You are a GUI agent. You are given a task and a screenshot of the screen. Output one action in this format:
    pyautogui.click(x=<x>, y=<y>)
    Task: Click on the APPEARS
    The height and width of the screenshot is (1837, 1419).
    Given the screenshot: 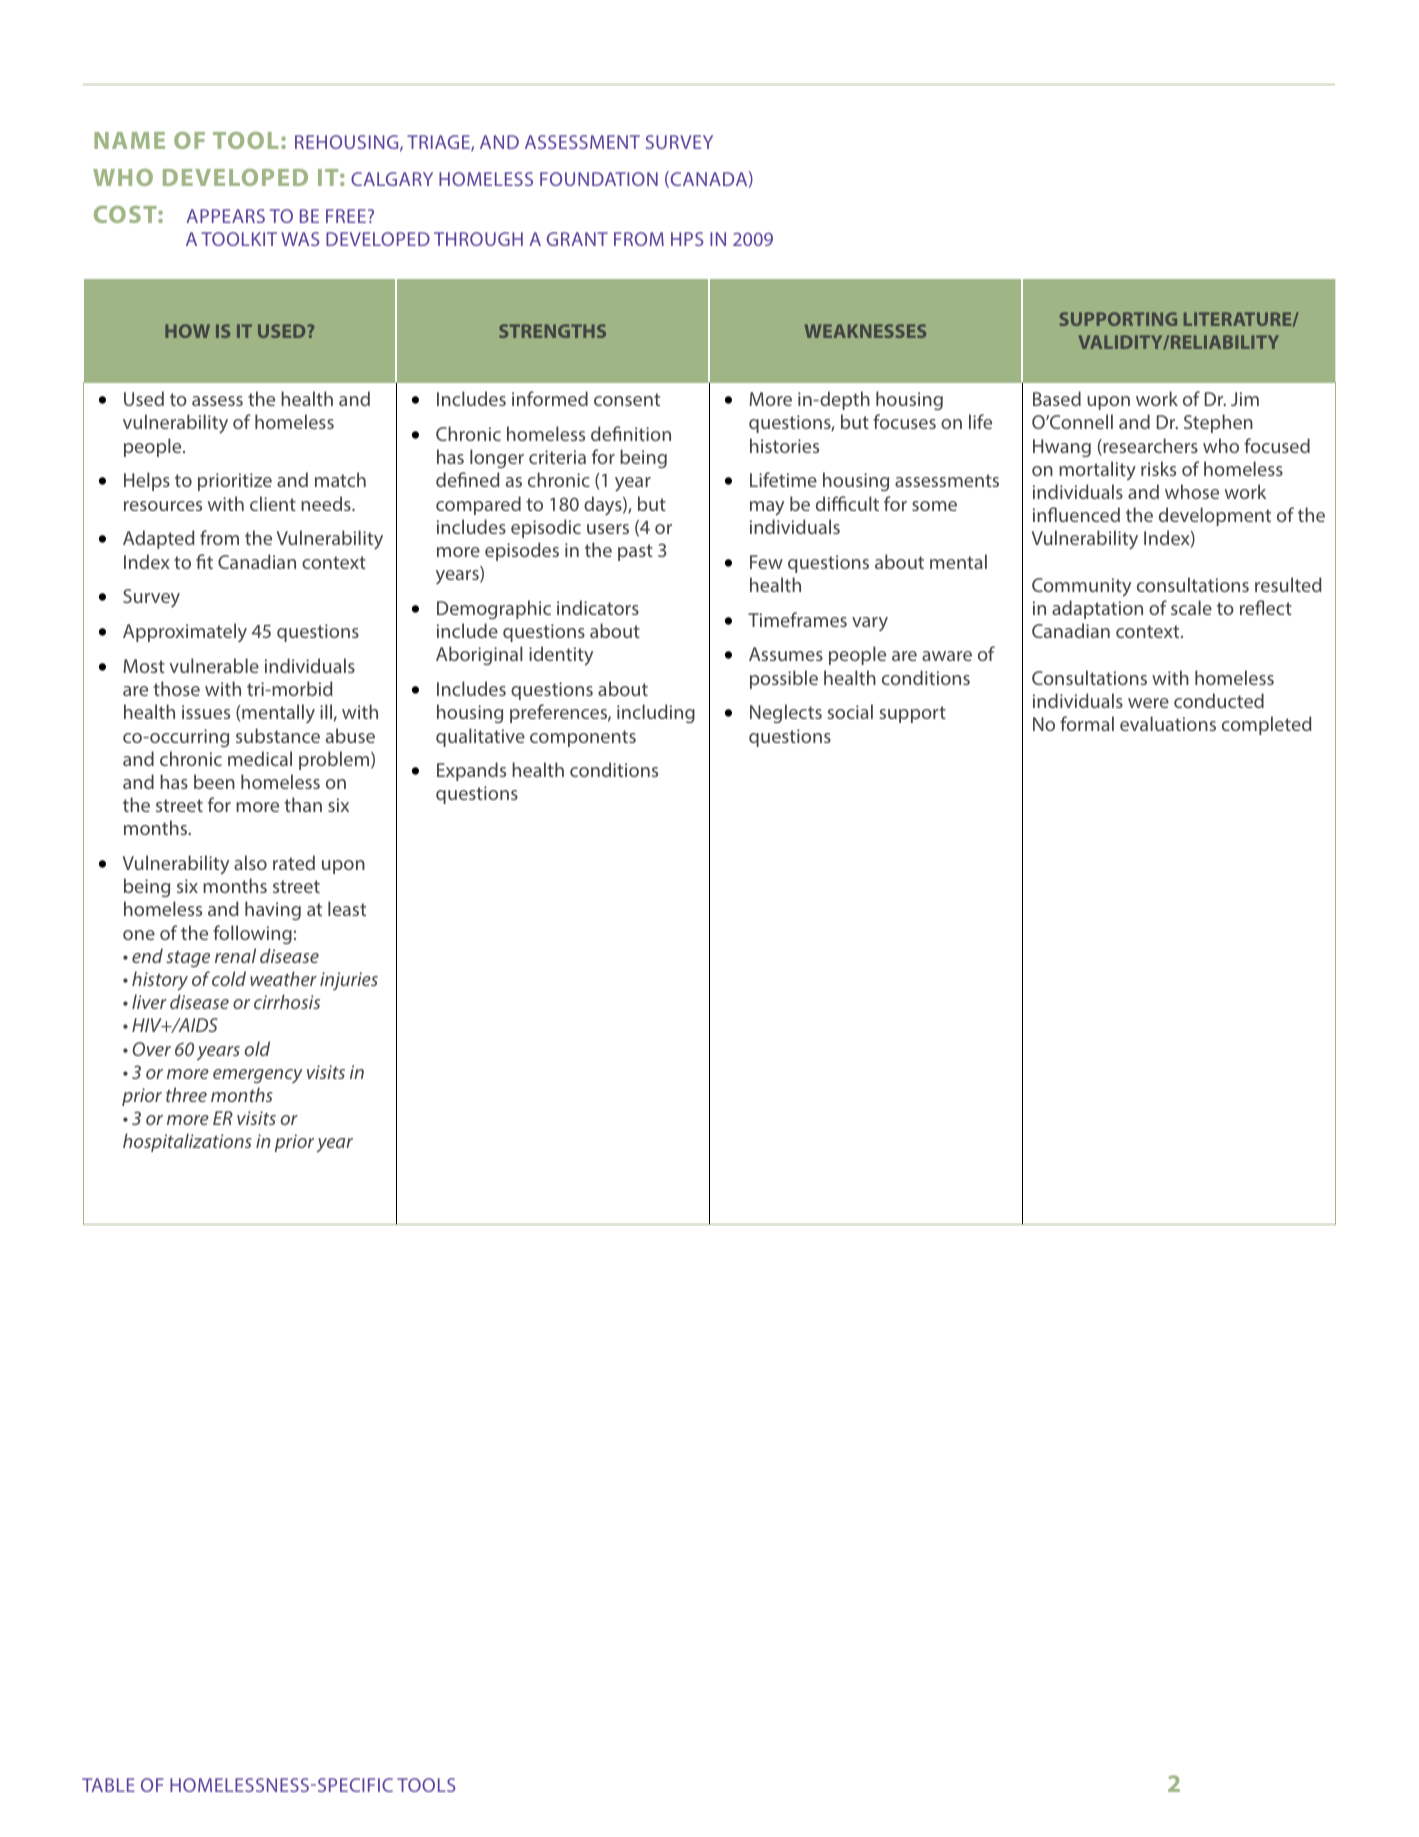 What is the action you would take?
    pyautogui.click(x=225, y=216)
